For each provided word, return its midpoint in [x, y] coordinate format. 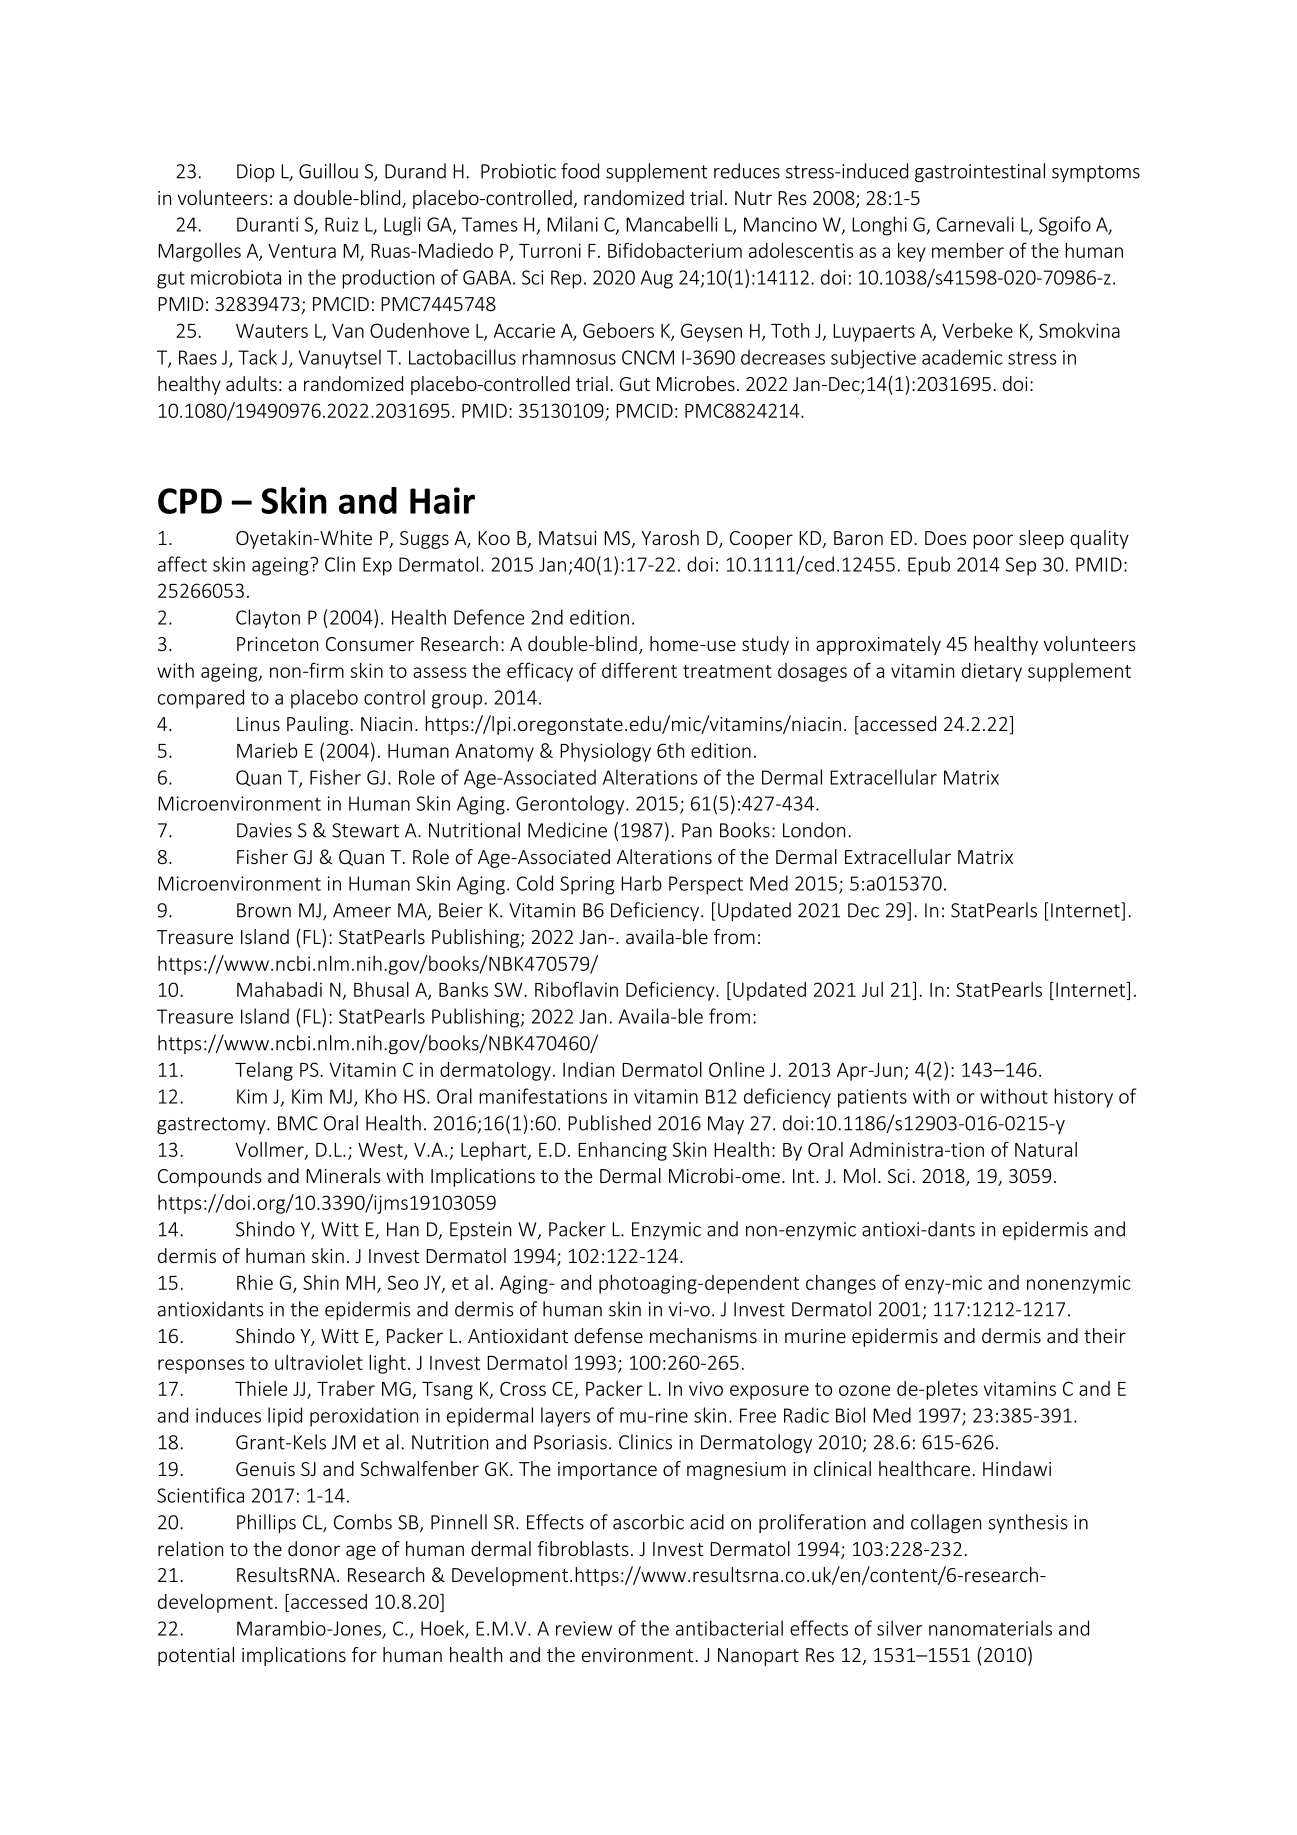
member [968, 250]
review [584, 1628]
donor [314, 1548]
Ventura [302, 251]
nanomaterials [990, 1628]
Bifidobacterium [675, 250]
